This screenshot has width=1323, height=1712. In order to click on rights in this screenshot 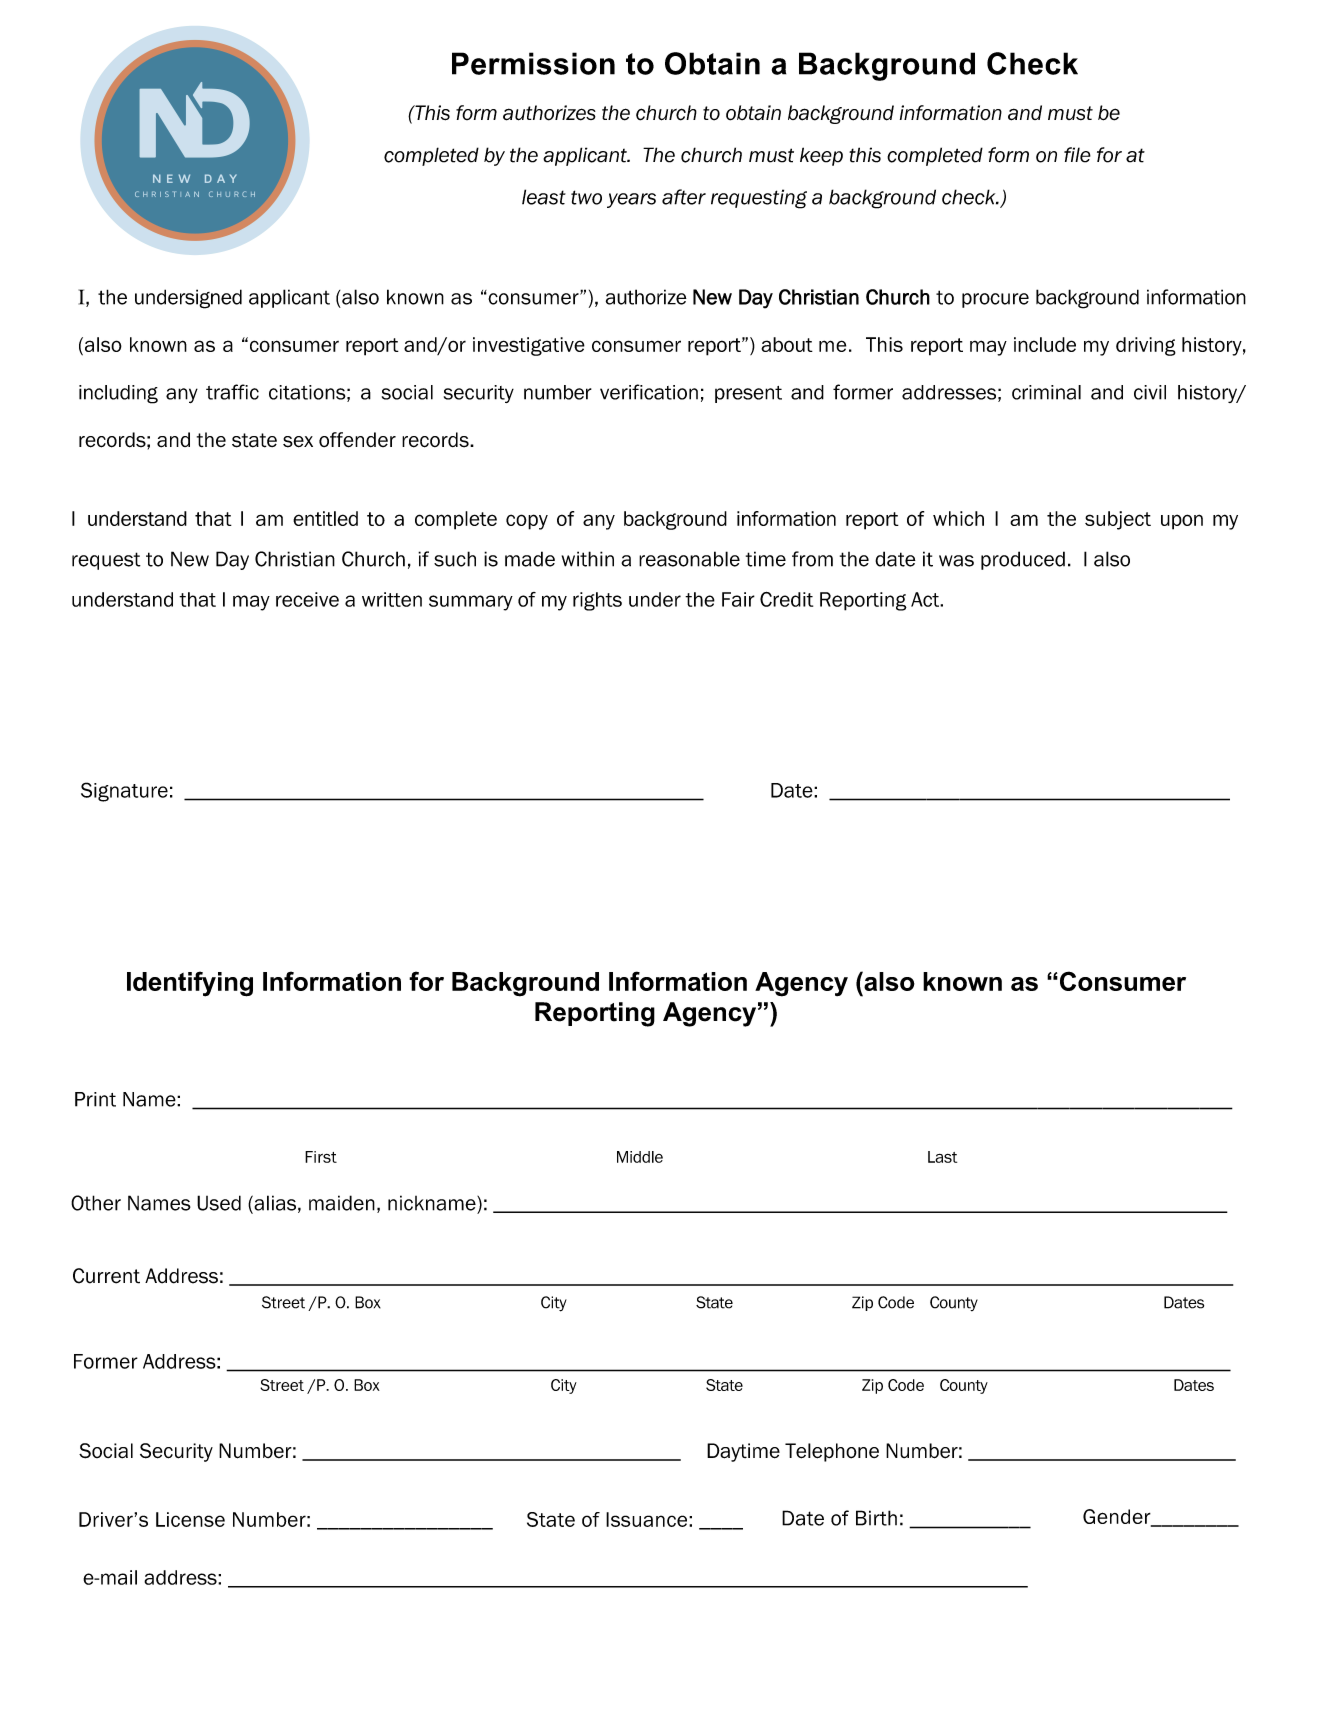, I will do `click(597, 601)`.
